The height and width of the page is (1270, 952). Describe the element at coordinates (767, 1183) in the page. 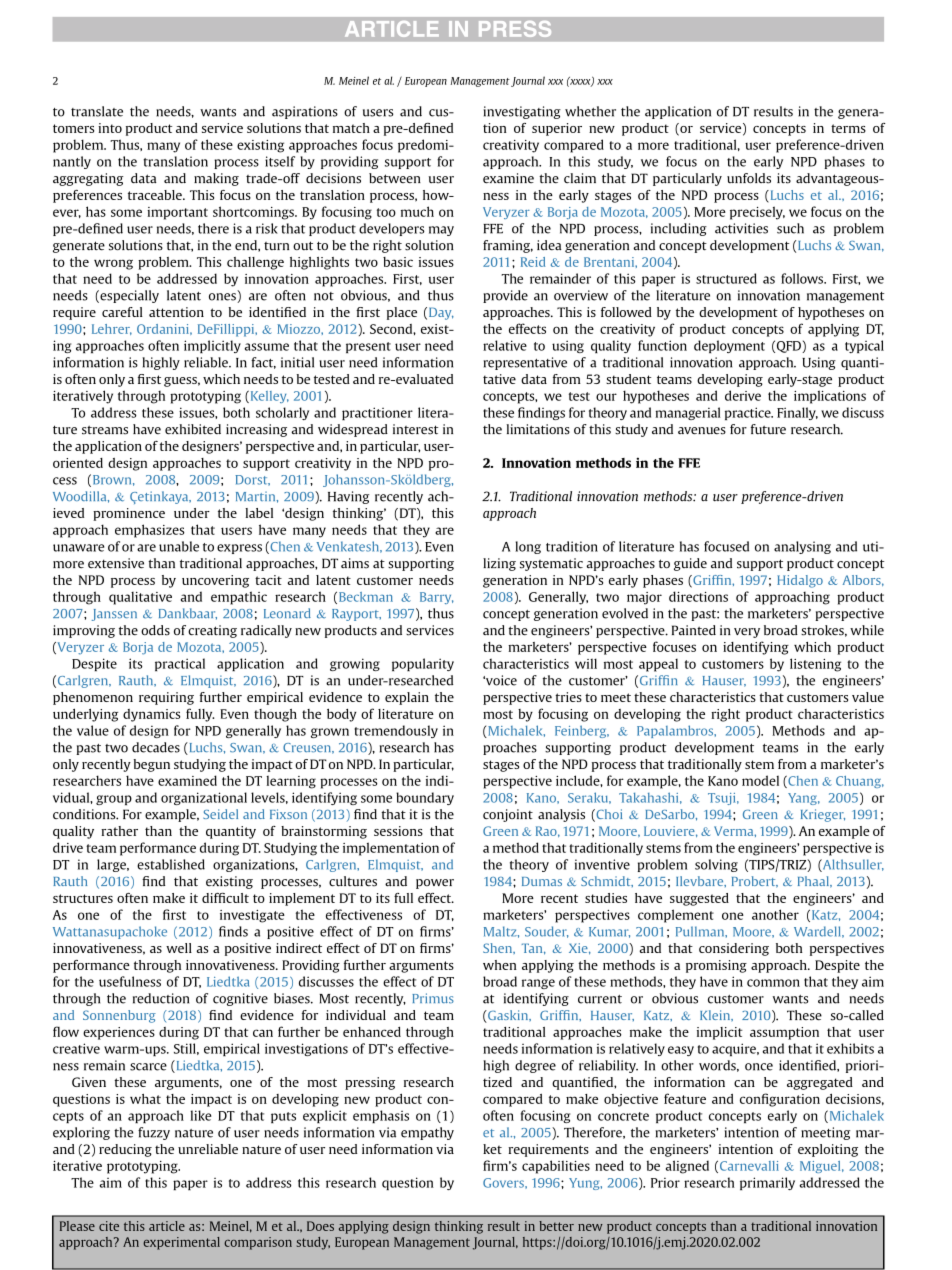

I see `primarily` at that location.
